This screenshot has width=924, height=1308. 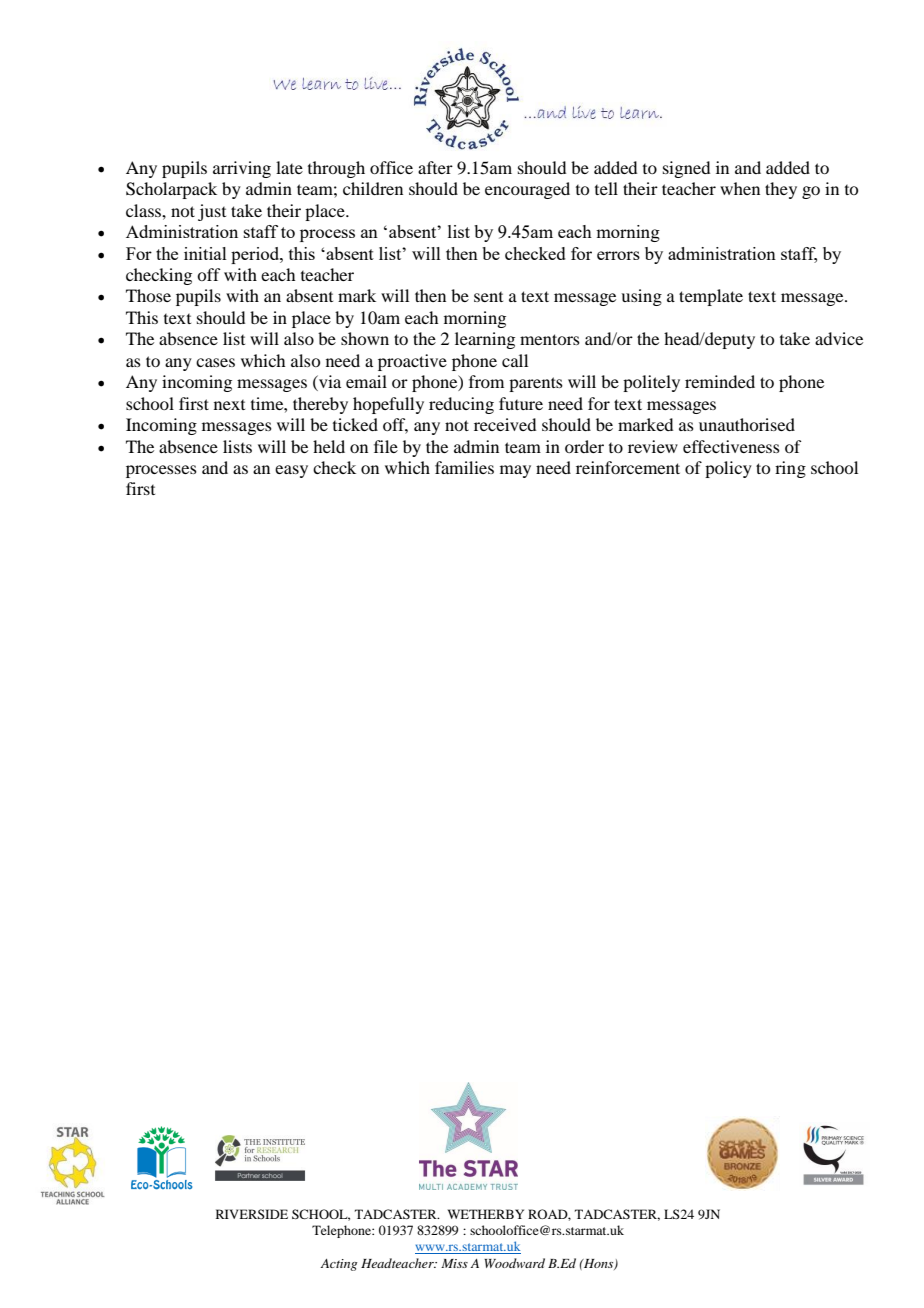 I want to click on just, so click(x=212, y=212).
